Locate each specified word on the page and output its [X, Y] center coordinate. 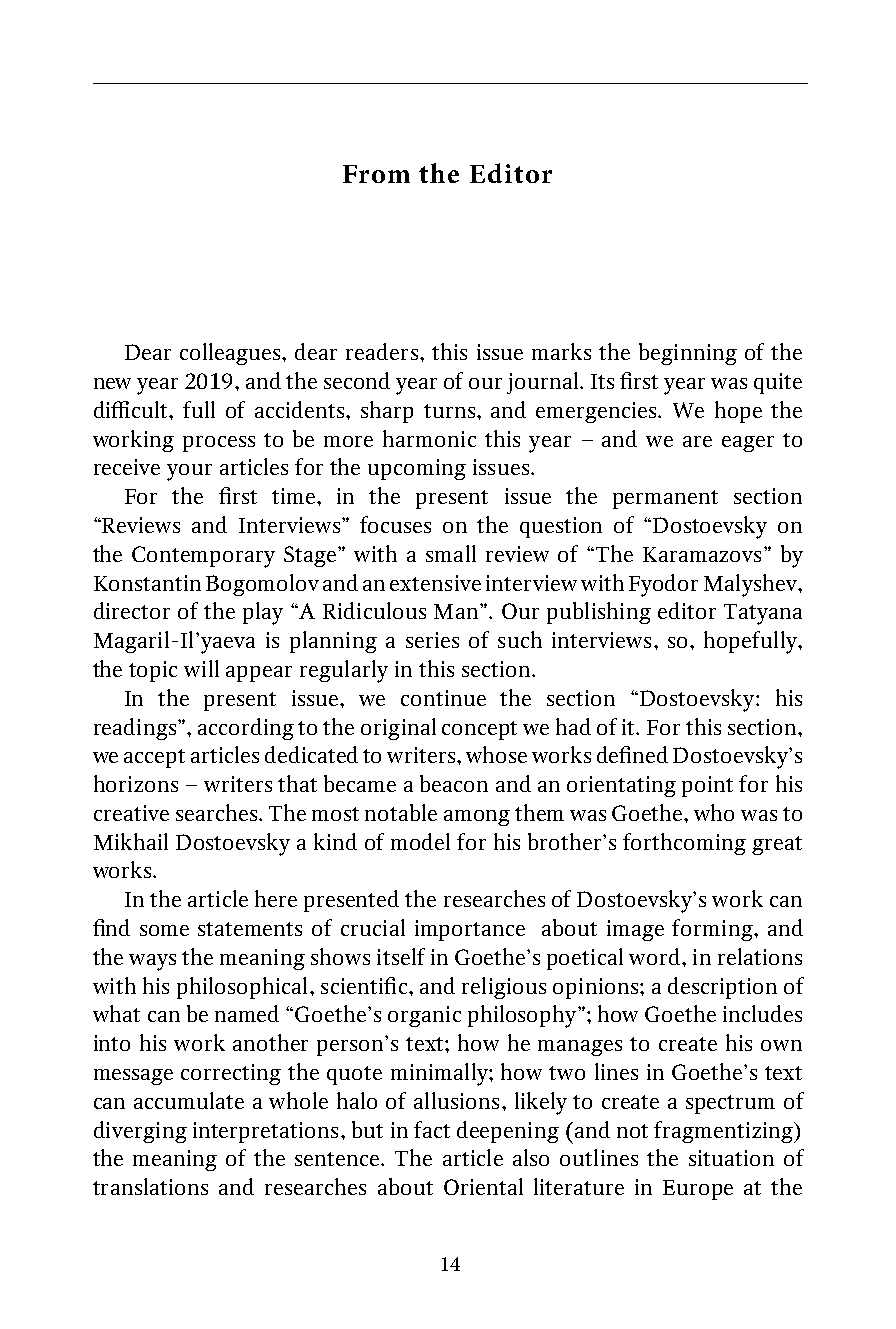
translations [150, 1186]
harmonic [429, 438]
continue [443, 698]
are [697, 441]
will [201, 668]
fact [432, 1129]
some [164, 930]
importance [470, 930]
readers [382, 351]
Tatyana [763, 614]
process [219, 444]
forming [713, 930]
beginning [688, 354]
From [376, 174]
